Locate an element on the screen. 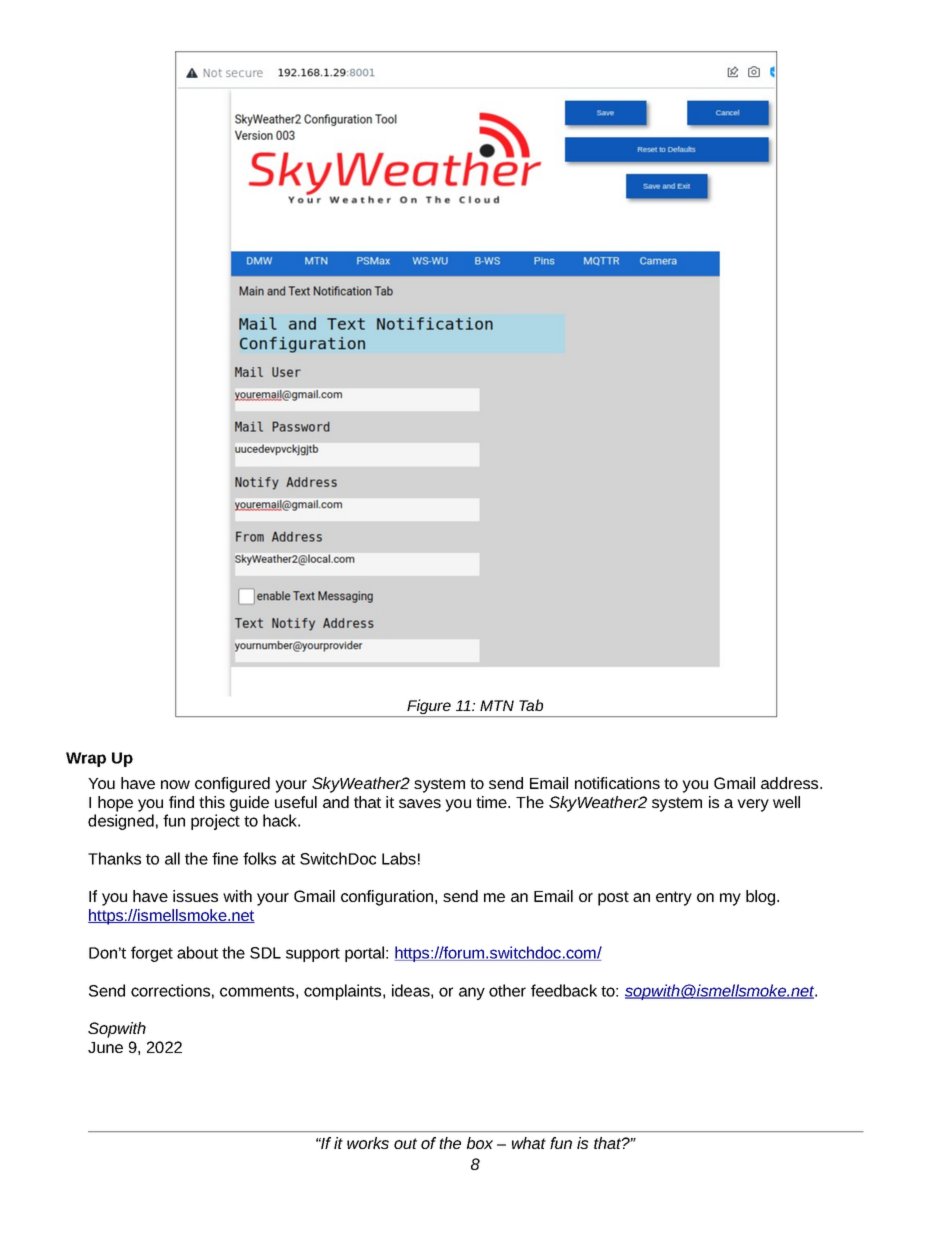  issues is located at coordinates (195, 896).
